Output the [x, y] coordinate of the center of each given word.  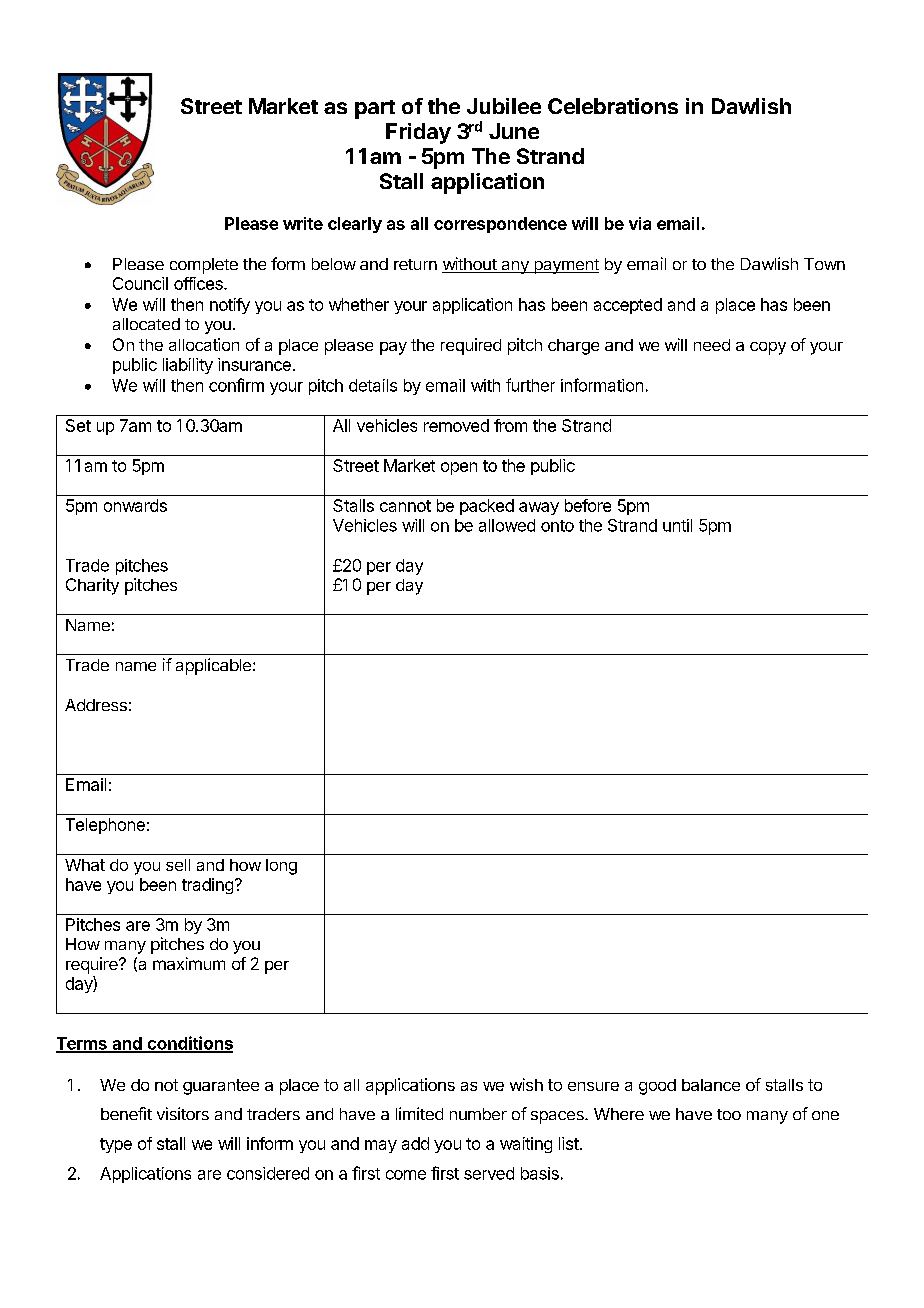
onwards [135, 505]
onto [557, 526]
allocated [146, 324]
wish [526, 1084]
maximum [189, 963]
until [677, 525]
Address [96, 705]
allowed [507, 525]
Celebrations [613, 106]
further [530, 385]
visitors [183, 1113]
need [712, 345]
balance [711, 1085]
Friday [418, 133]
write [303, 223]
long [281, 867]
